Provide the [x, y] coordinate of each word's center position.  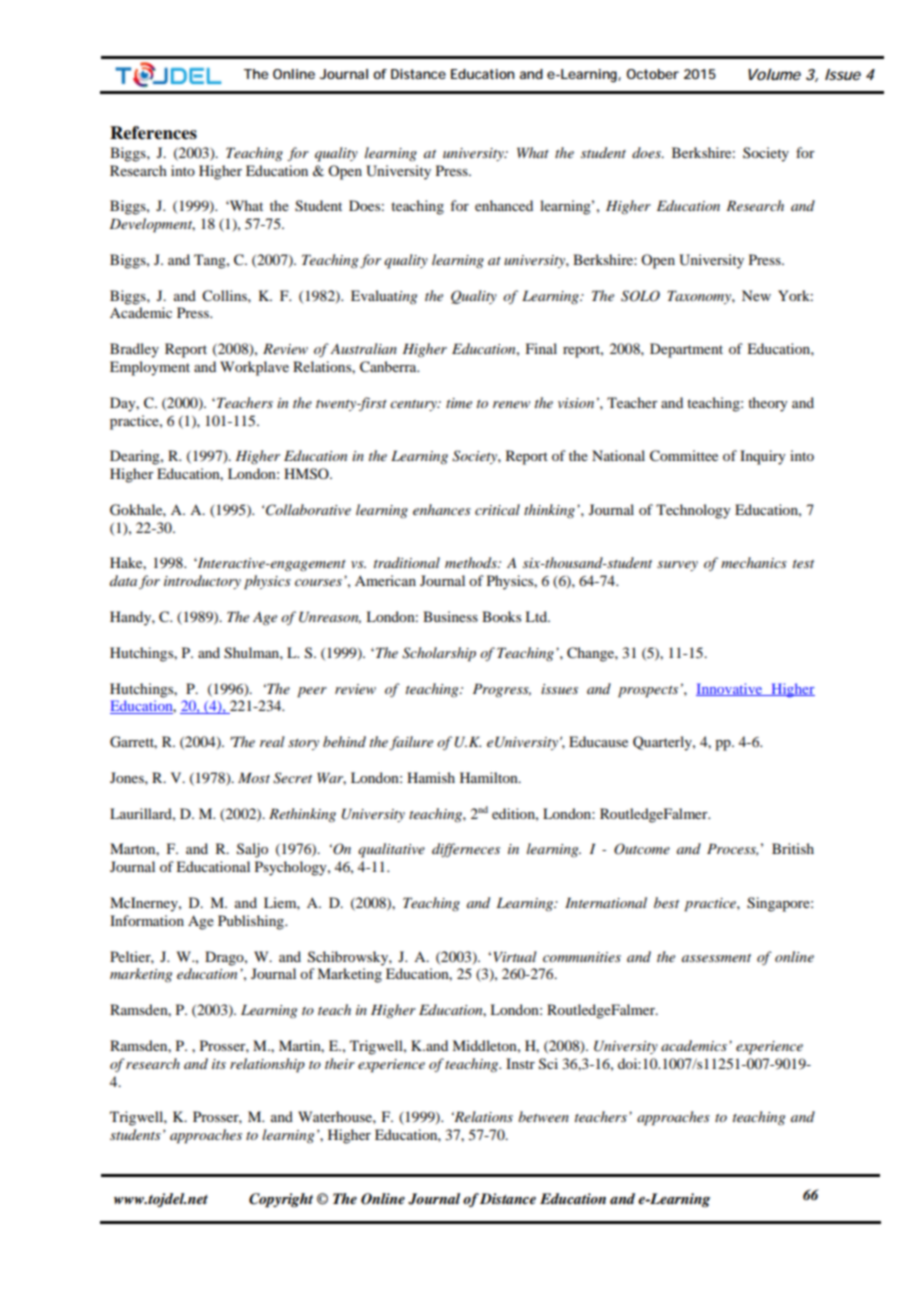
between [543, 1116]
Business [450, 616]
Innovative [730, 689]
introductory [202, 582]
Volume [774, 74]
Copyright [281, 1200]
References [153, 133]
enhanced [504, 205]
